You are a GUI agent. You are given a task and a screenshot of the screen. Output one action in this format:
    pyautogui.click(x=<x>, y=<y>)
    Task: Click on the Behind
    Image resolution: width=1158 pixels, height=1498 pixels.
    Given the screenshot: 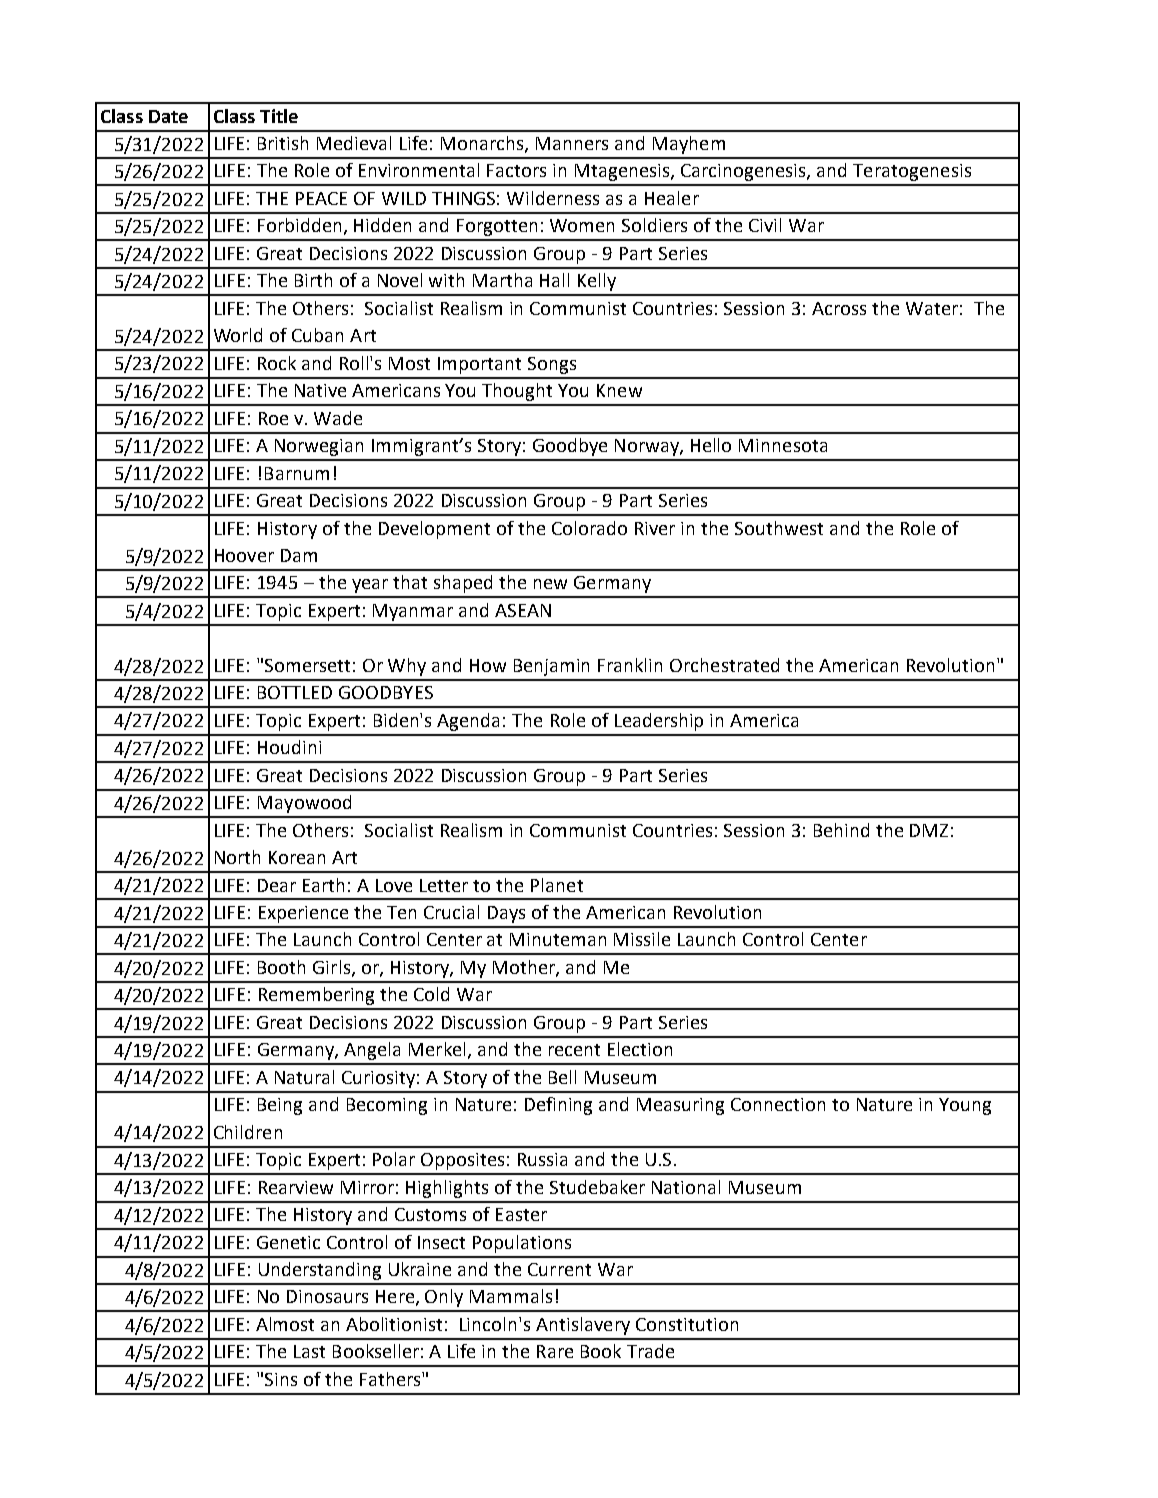 What is the action you would take?
    pyautogui.click(x=841, y=830)
